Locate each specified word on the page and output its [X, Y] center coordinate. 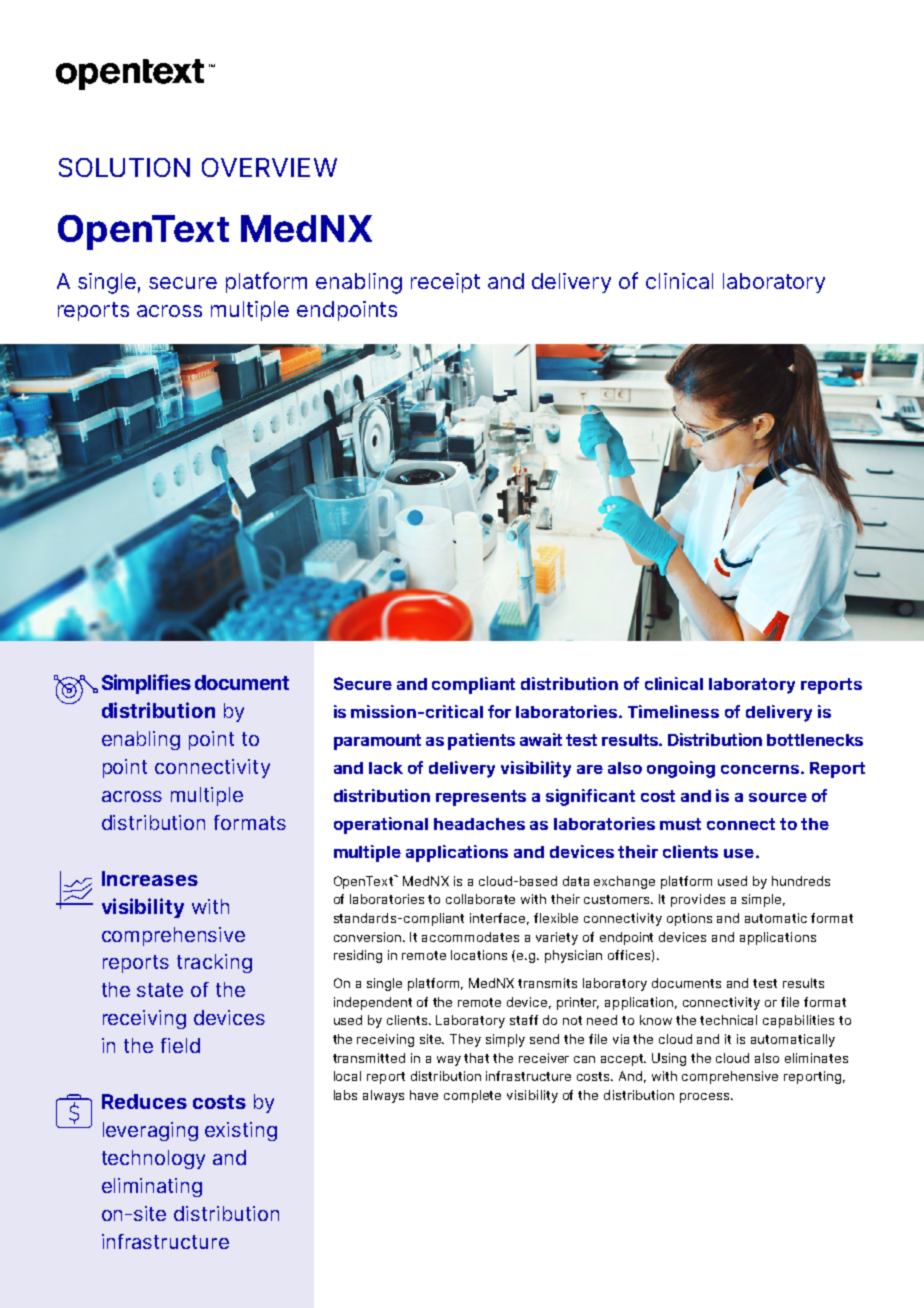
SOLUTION [124, 167]
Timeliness [673, 711]
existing [241, 1131]
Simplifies [146, 684]
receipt [445, 283]
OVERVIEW [269, 167]
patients [481, 741]
